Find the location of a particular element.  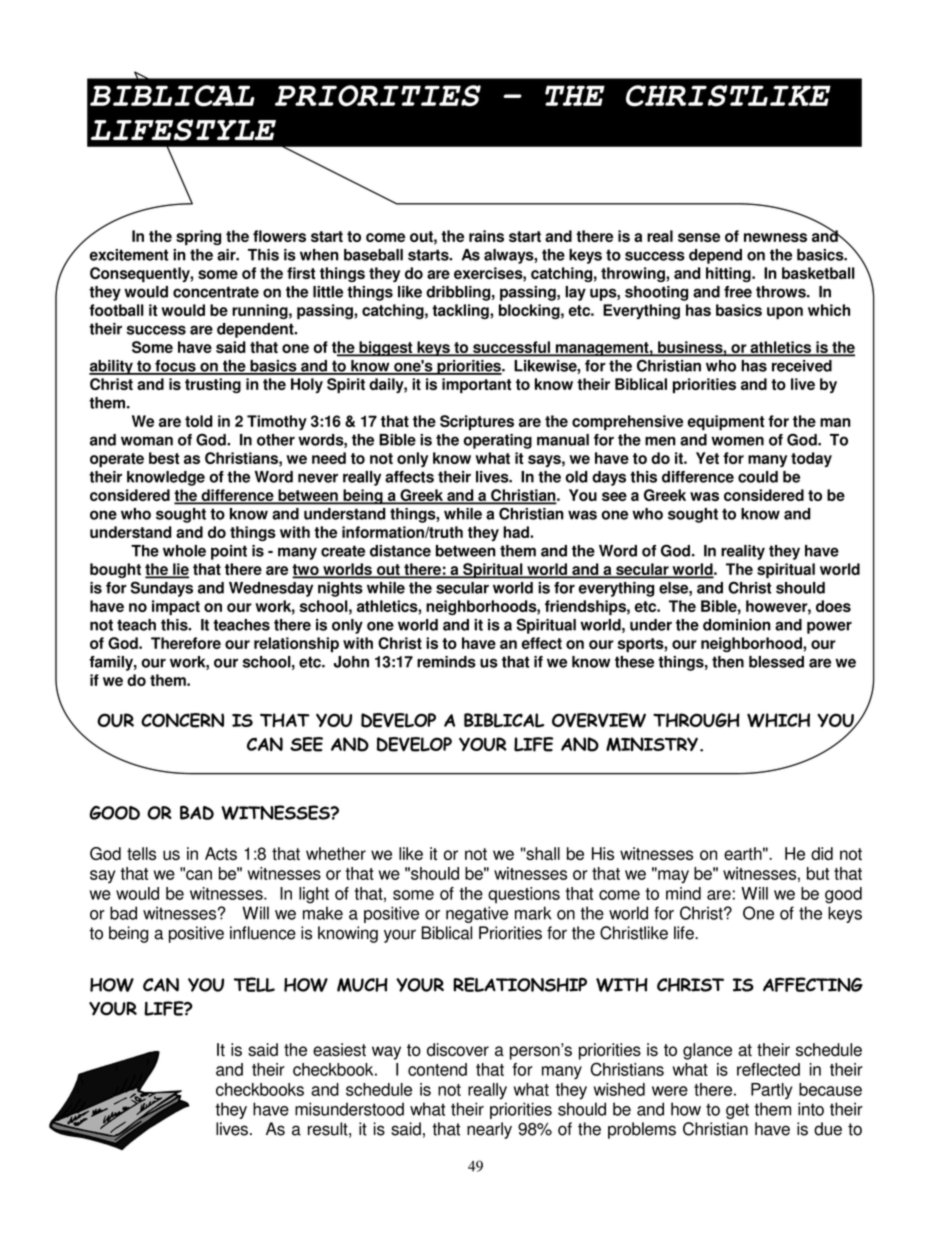

blessed is located at coordinates (776, 662).
